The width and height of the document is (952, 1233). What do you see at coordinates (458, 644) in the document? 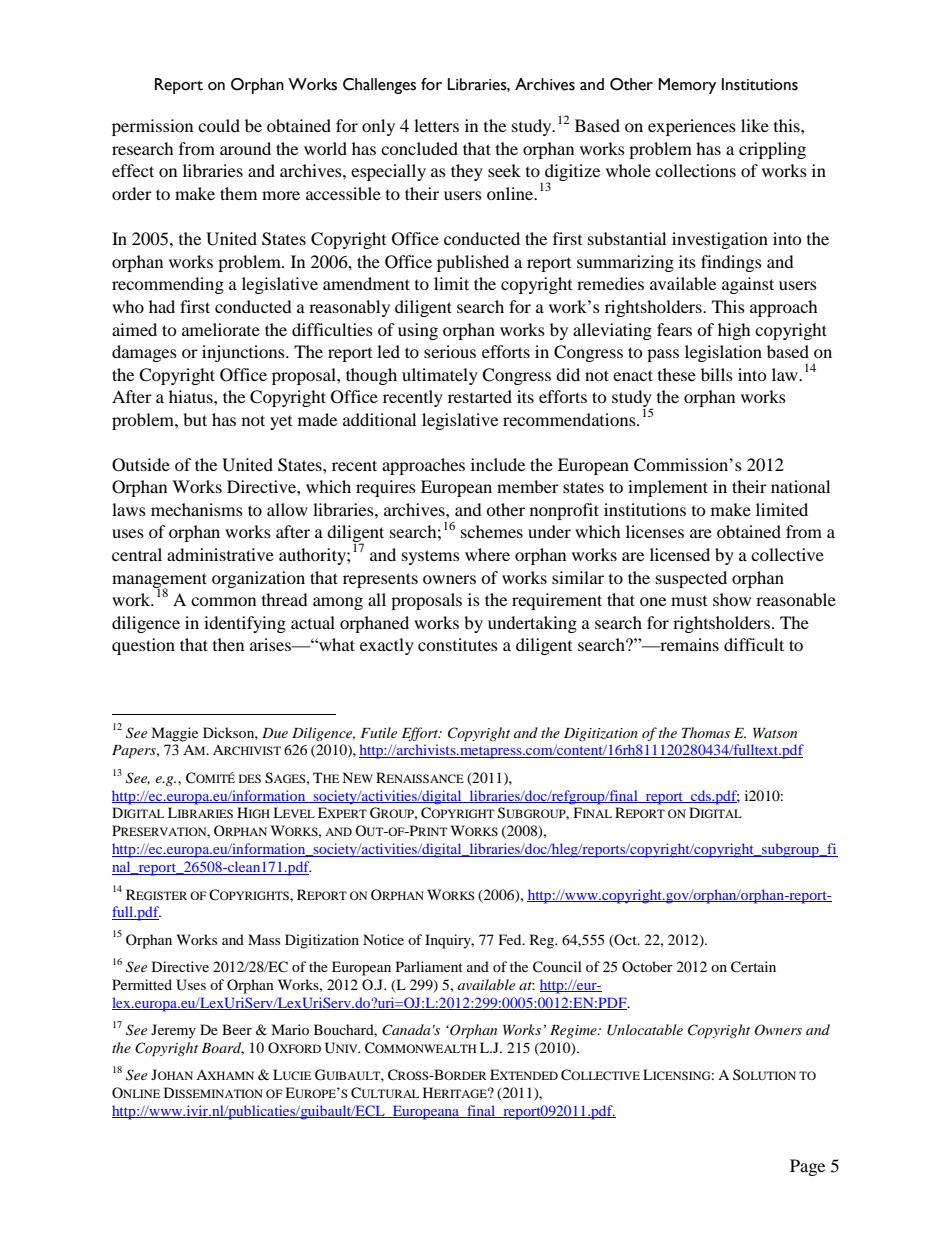
I see `constitutes` at bounding box center [458, 644].
